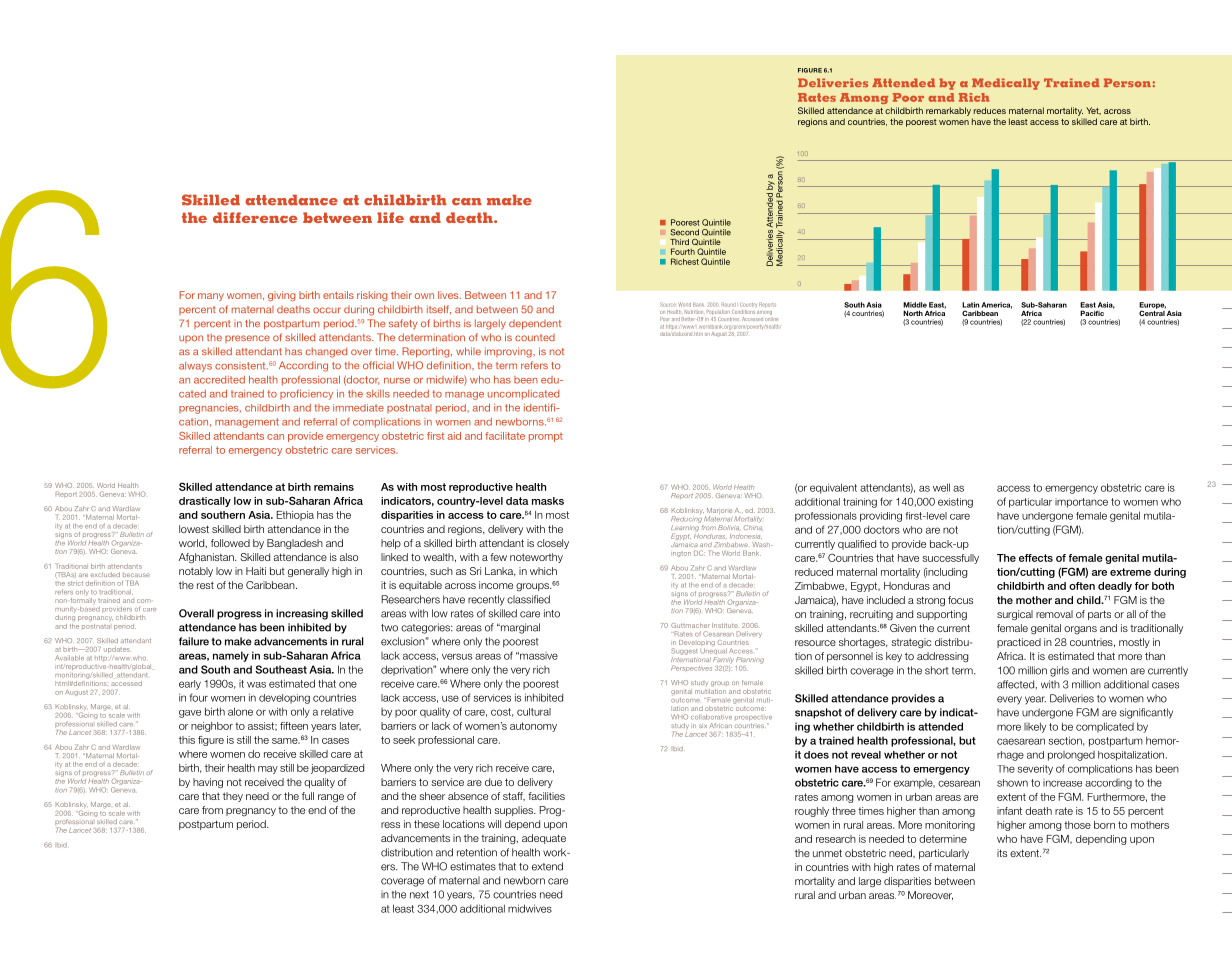  Describe the element at coordinates (255, 217) in the screenshot. I see `difference` at that location.
